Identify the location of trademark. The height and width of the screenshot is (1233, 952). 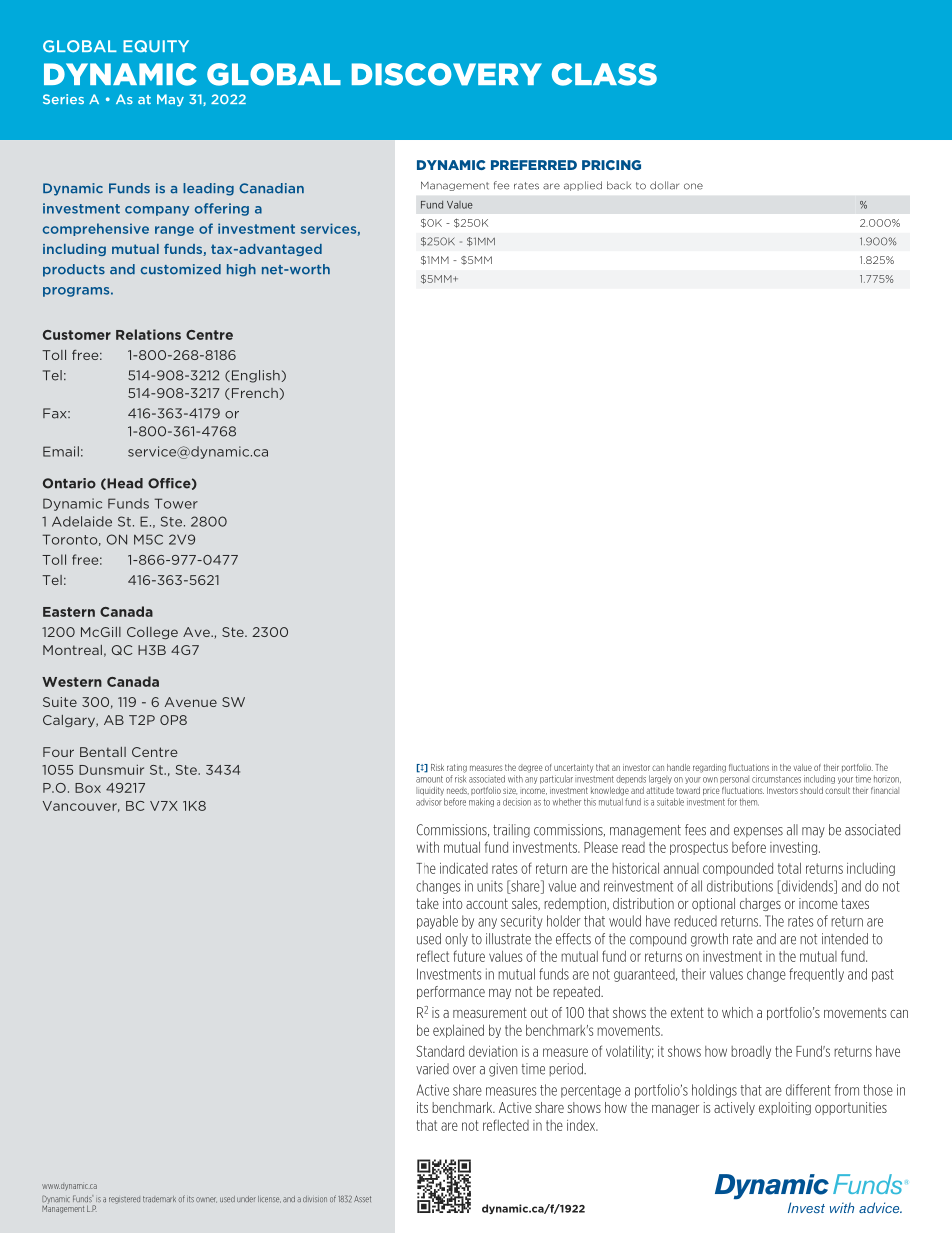
(159, 1199).
